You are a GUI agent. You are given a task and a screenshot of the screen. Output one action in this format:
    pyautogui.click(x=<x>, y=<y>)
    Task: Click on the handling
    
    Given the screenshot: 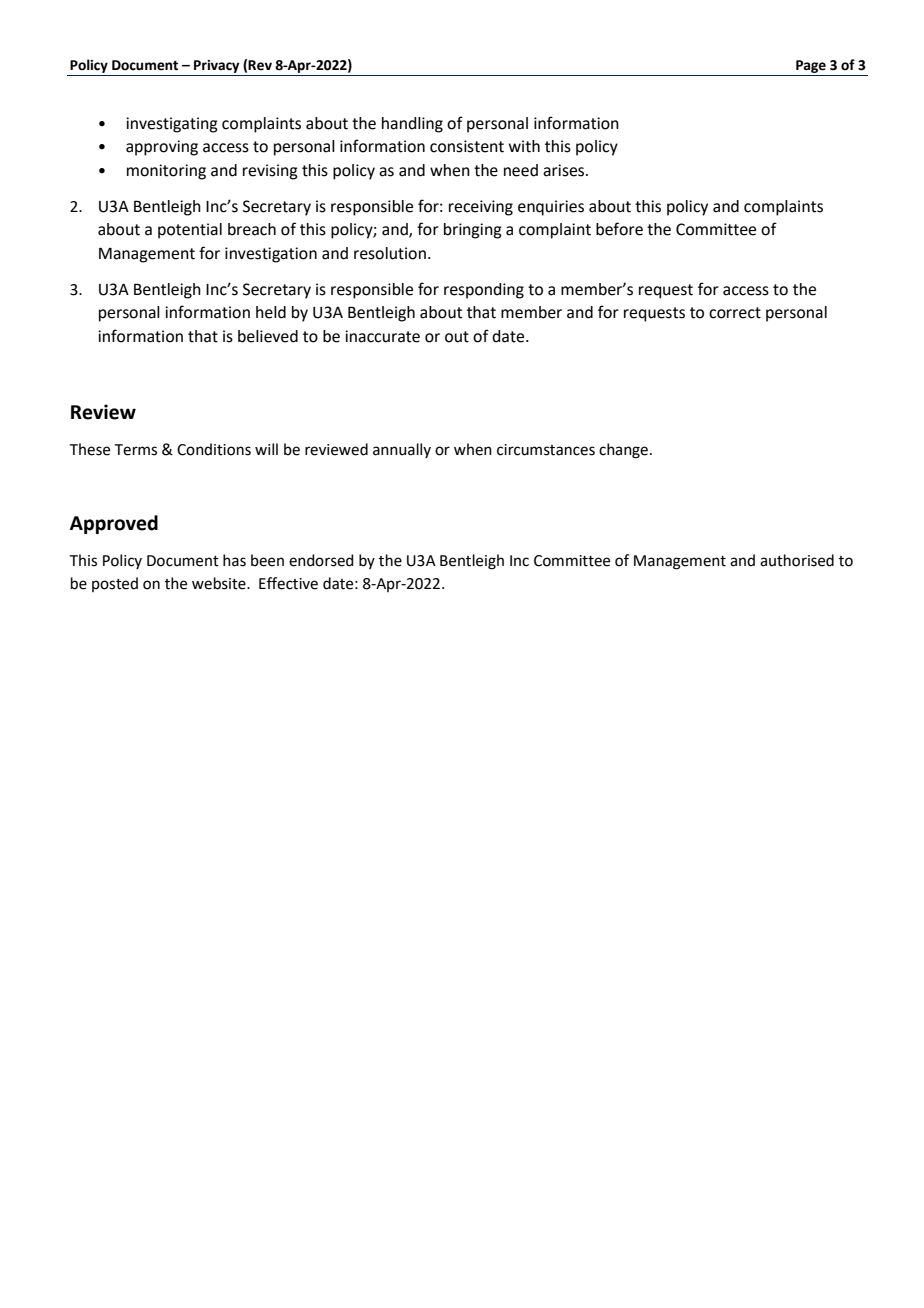 What is the action you would take?
    pyautogui.click(x=412, y=125)
